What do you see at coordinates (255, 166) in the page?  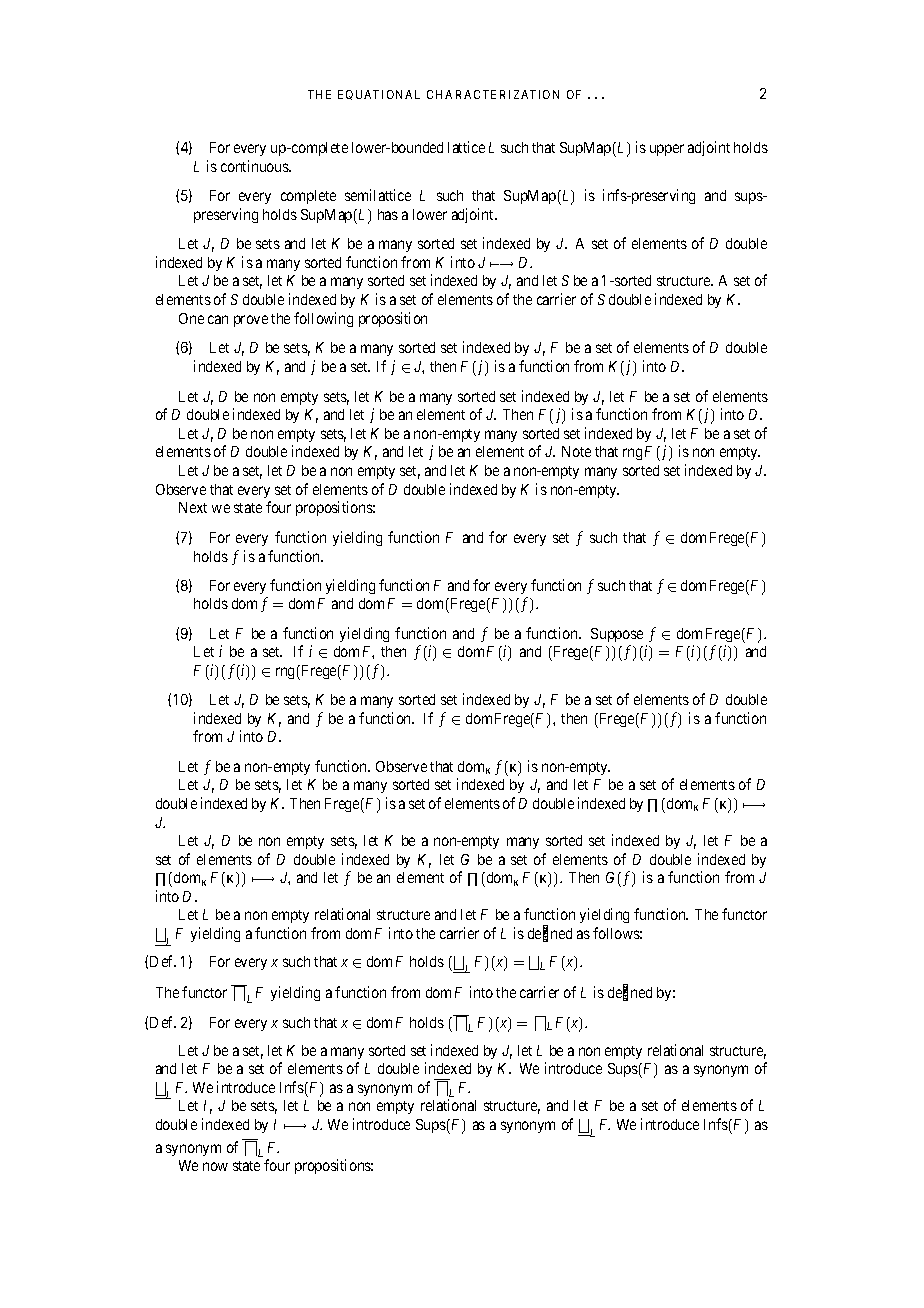 I see `continuous` at bounding box center [255, 166].
